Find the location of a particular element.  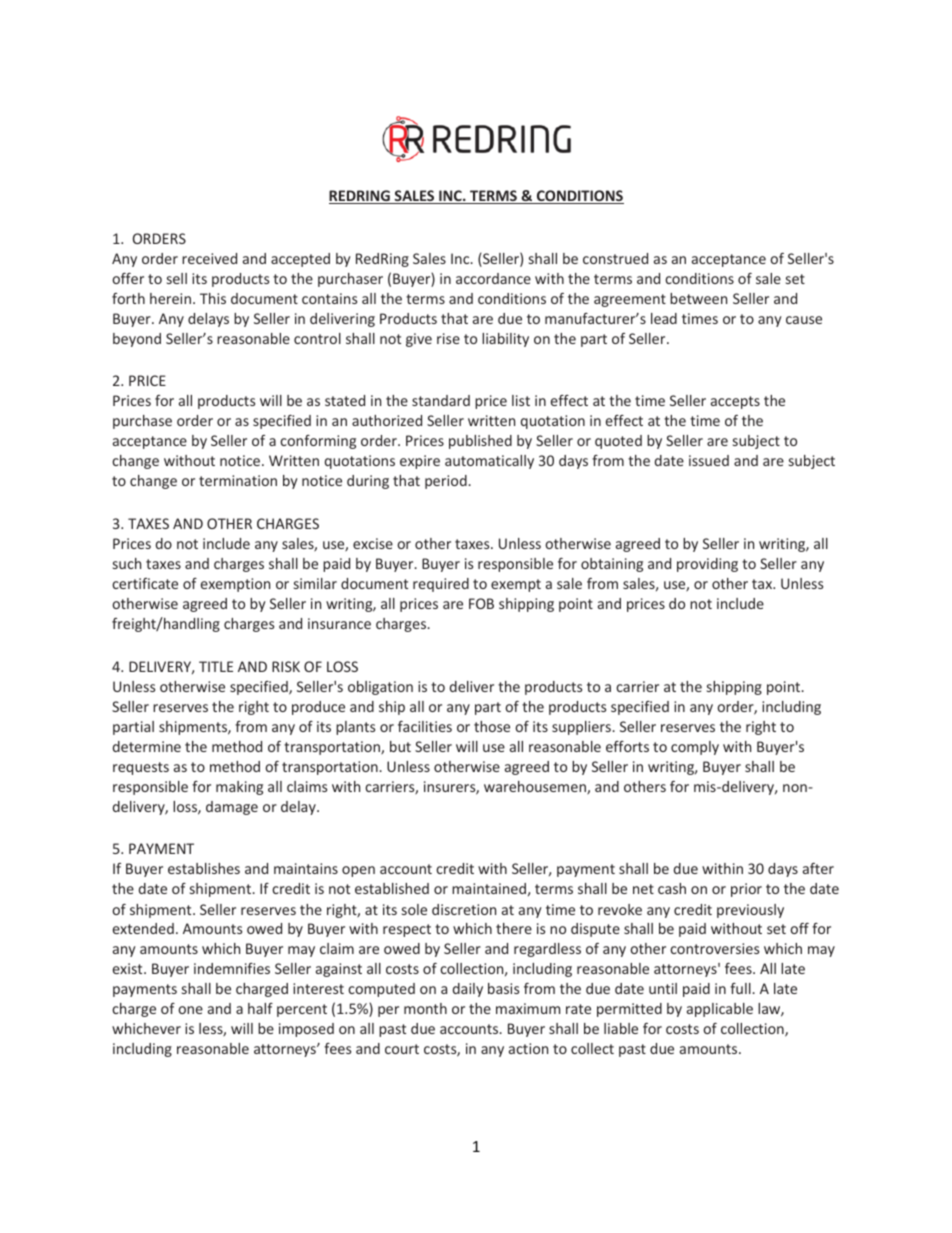

providing is located at coordinates (707, 565).
